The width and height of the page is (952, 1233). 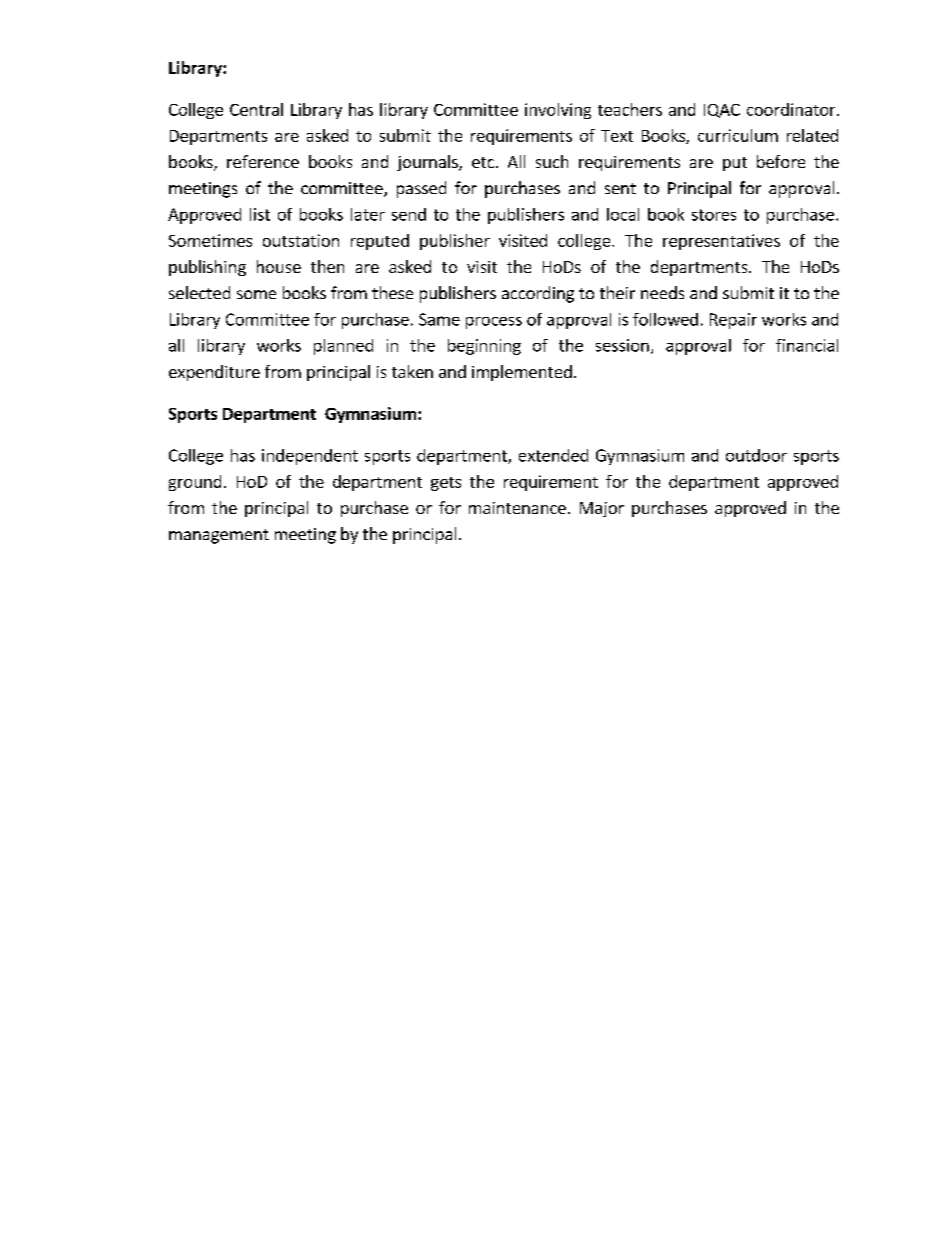 What do you see at coordinates (260, 214) in the page?
I see `list` at bounding box center [260, 214].
